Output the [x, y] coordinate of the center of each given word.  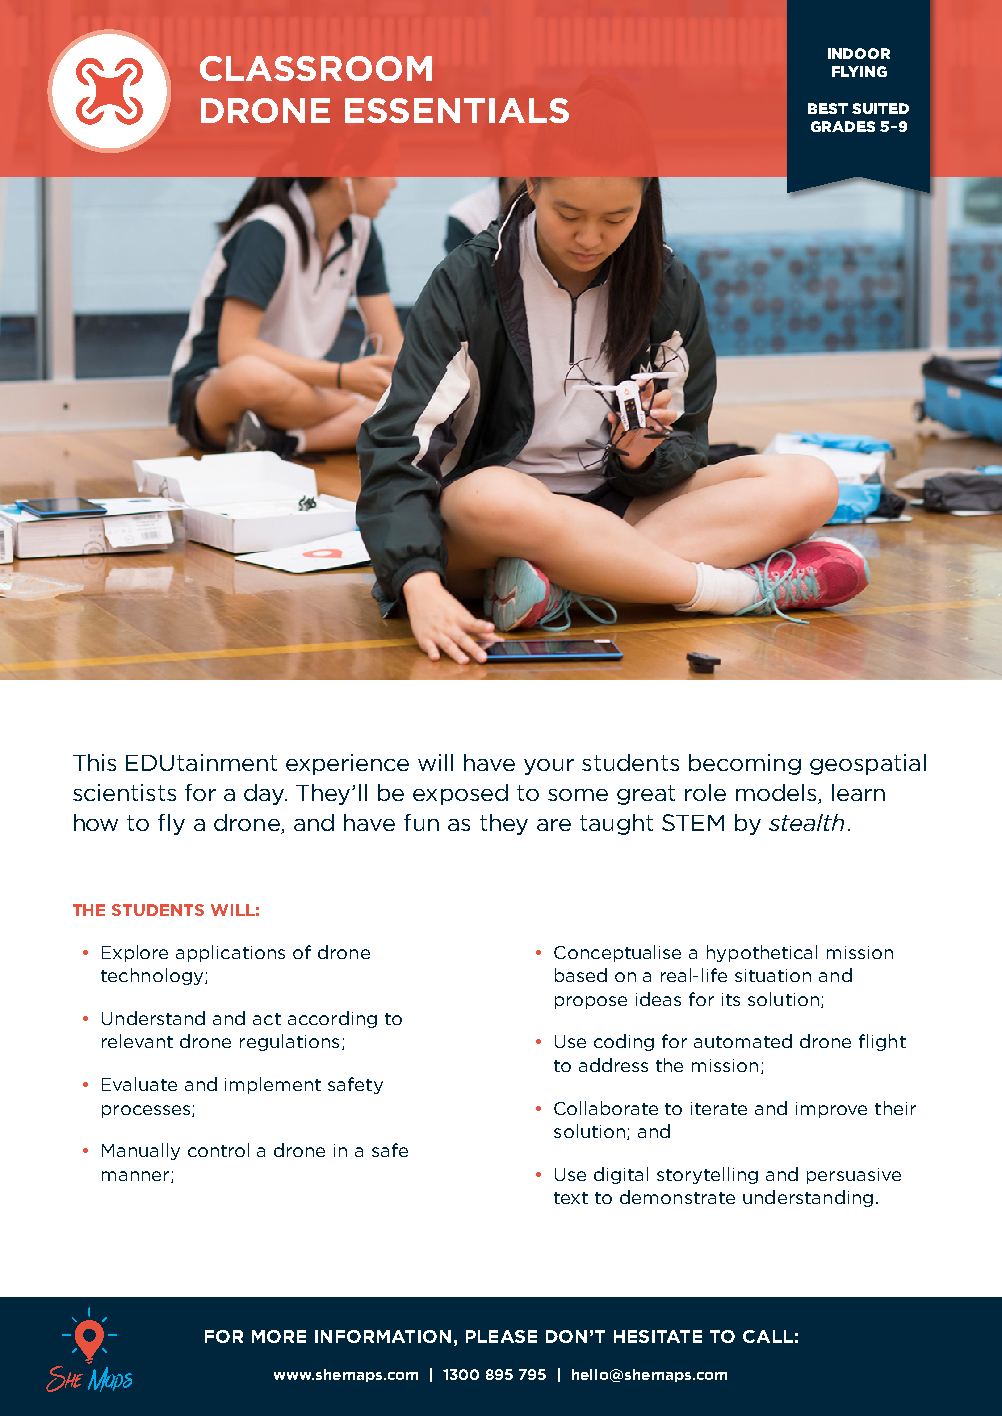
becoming [745, 764]
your [549, 767]
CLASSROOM [316, 68]
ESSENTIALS [457, 110]
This [94, 762]
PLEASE [501, 1336]
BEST [828, 108]
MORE [279, 1336]
